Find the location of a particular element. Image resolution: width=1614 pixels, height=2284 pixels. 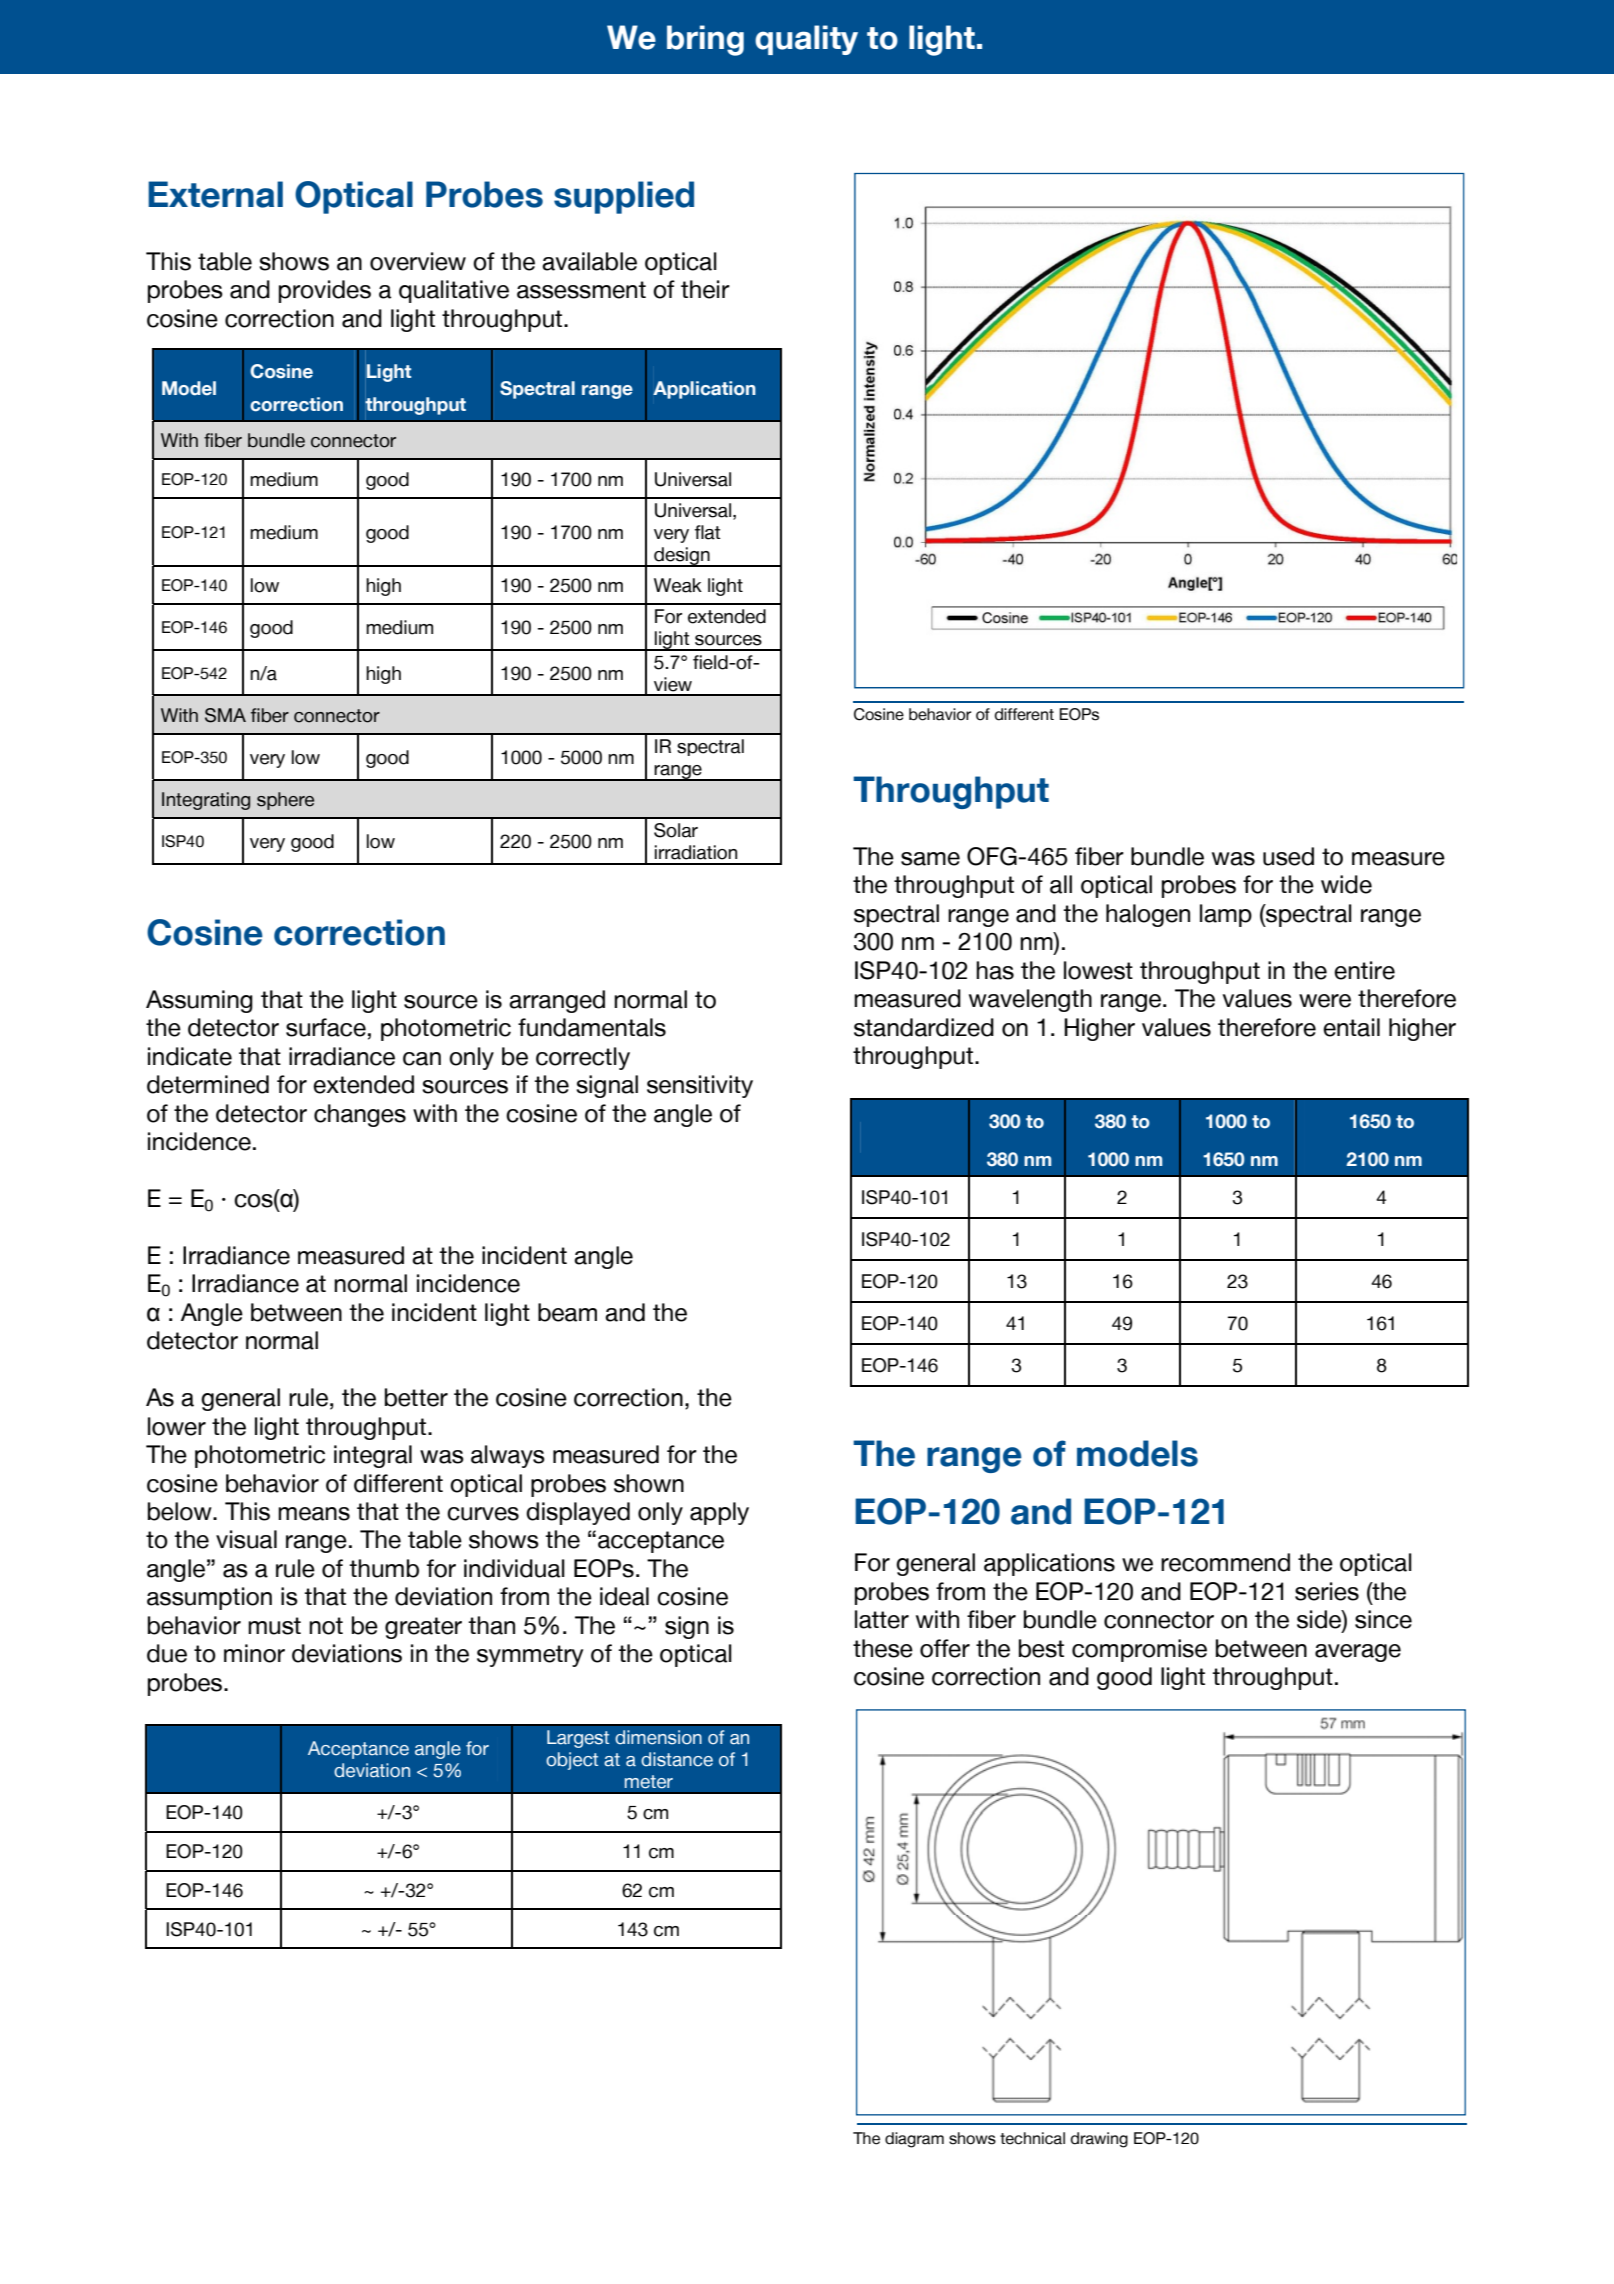

used is located at coordinates (1288, 856).
